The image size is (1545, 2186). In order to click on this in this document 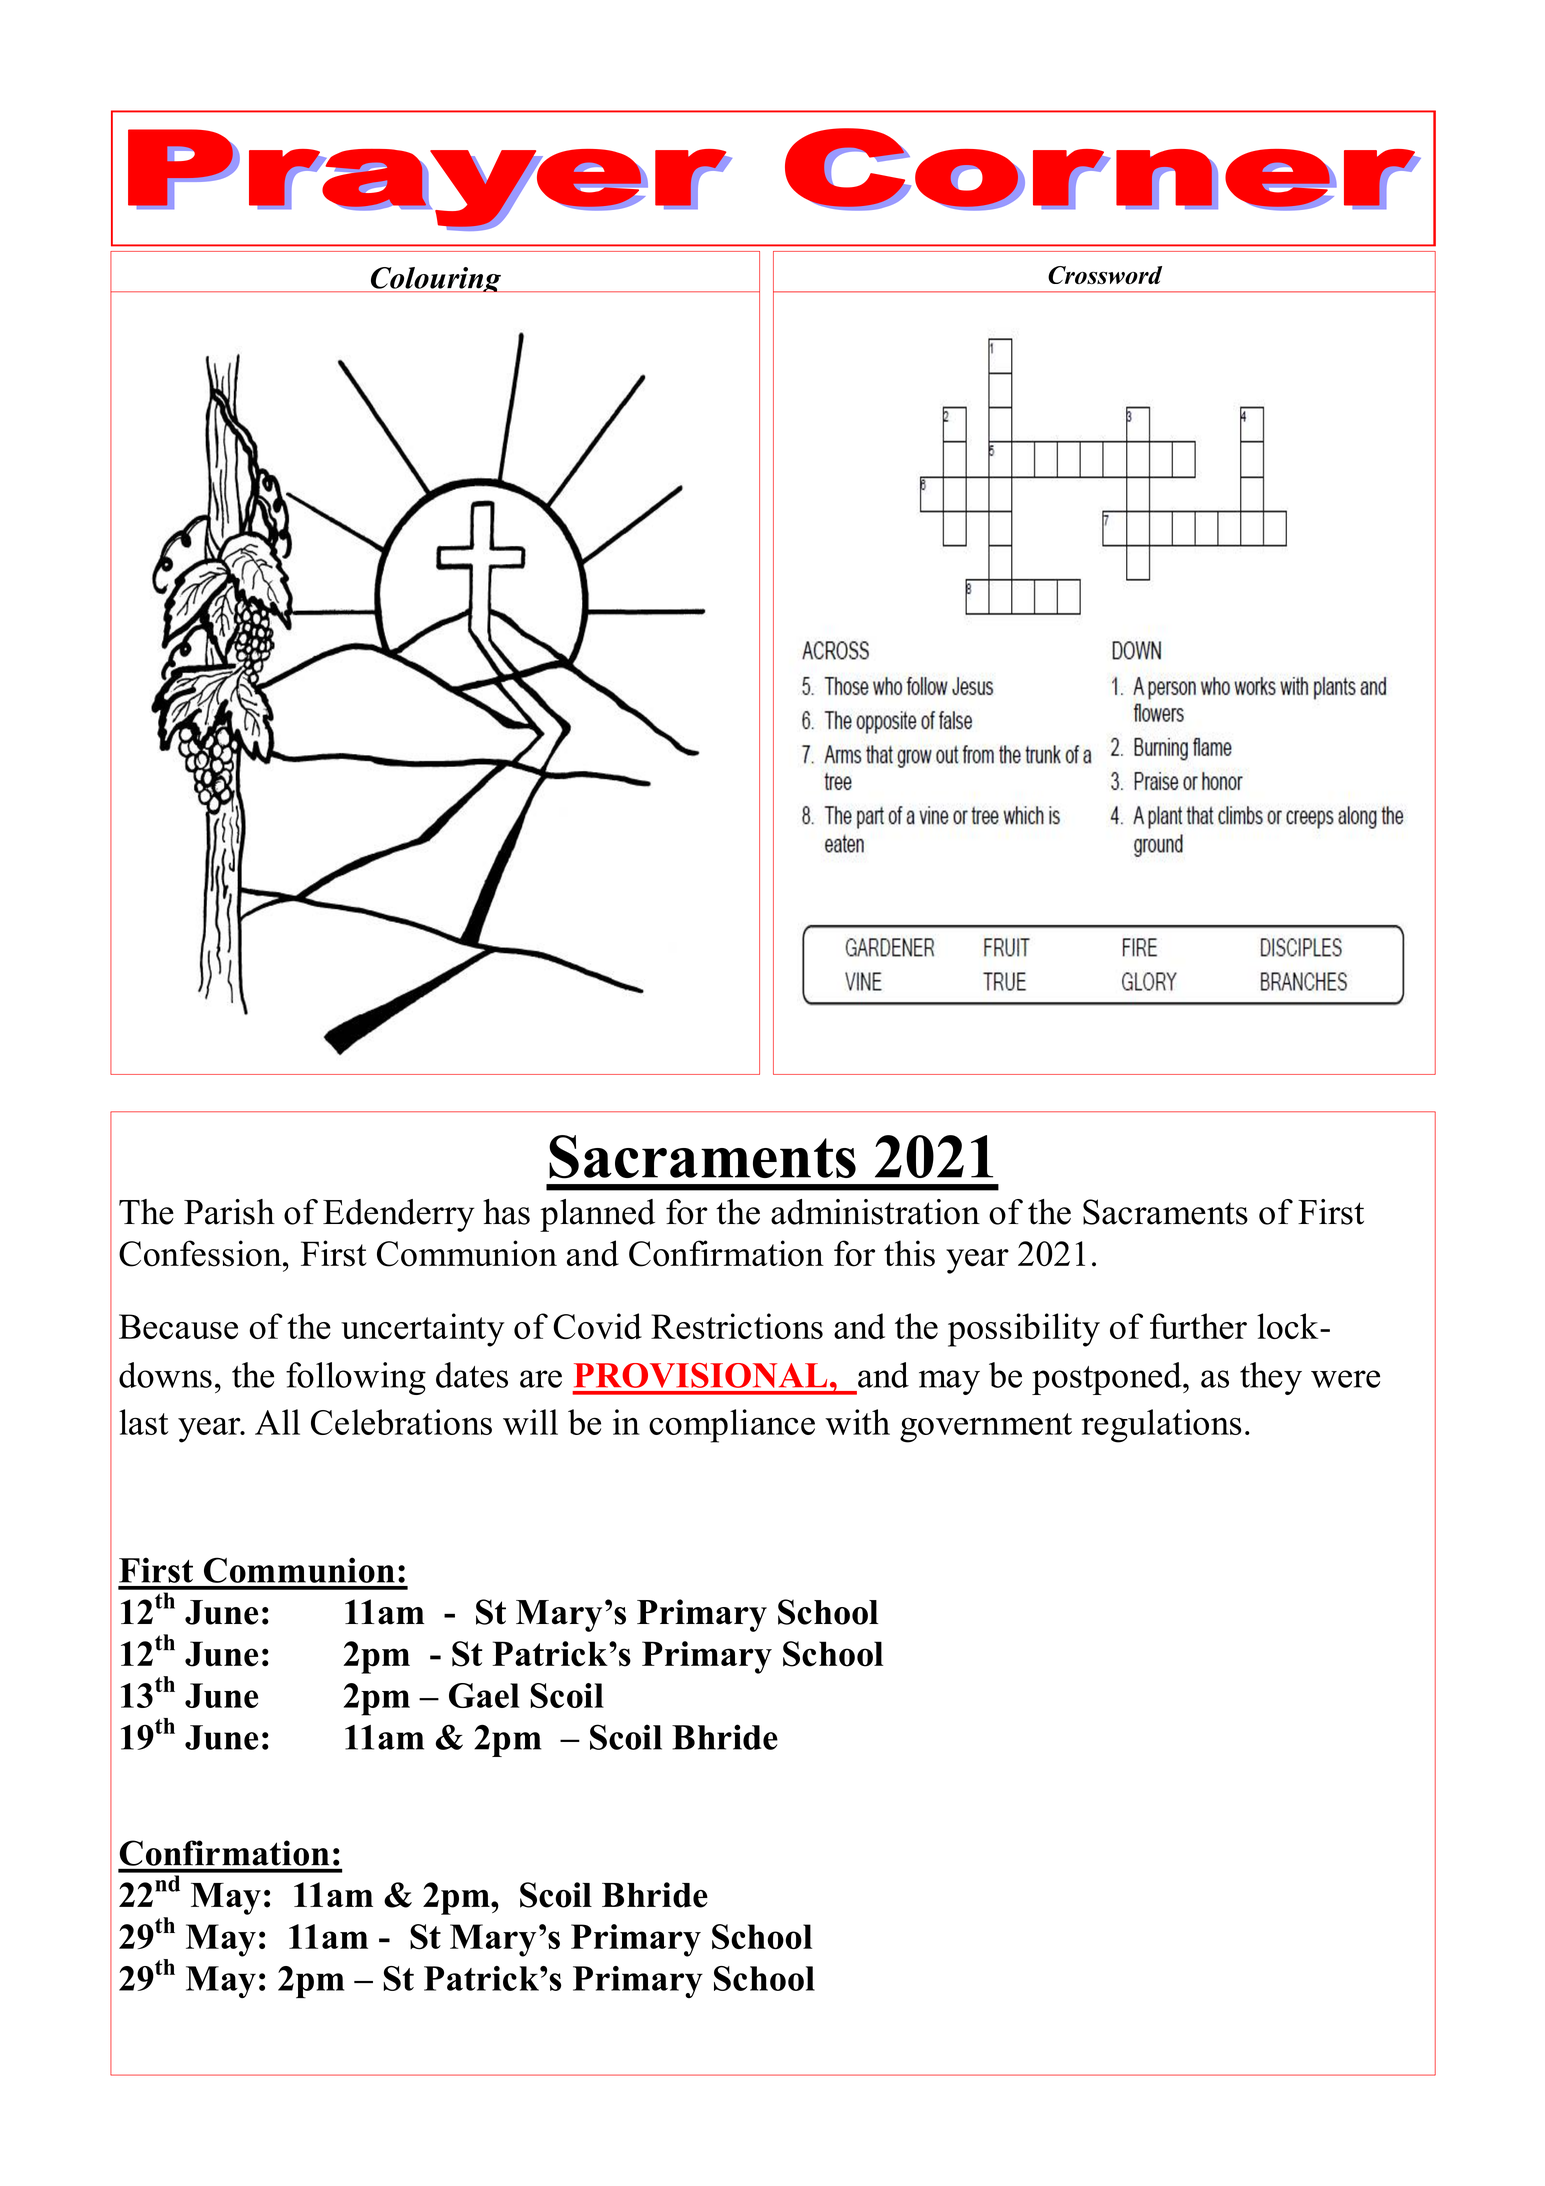, I will do `click(909, 1253)`.
